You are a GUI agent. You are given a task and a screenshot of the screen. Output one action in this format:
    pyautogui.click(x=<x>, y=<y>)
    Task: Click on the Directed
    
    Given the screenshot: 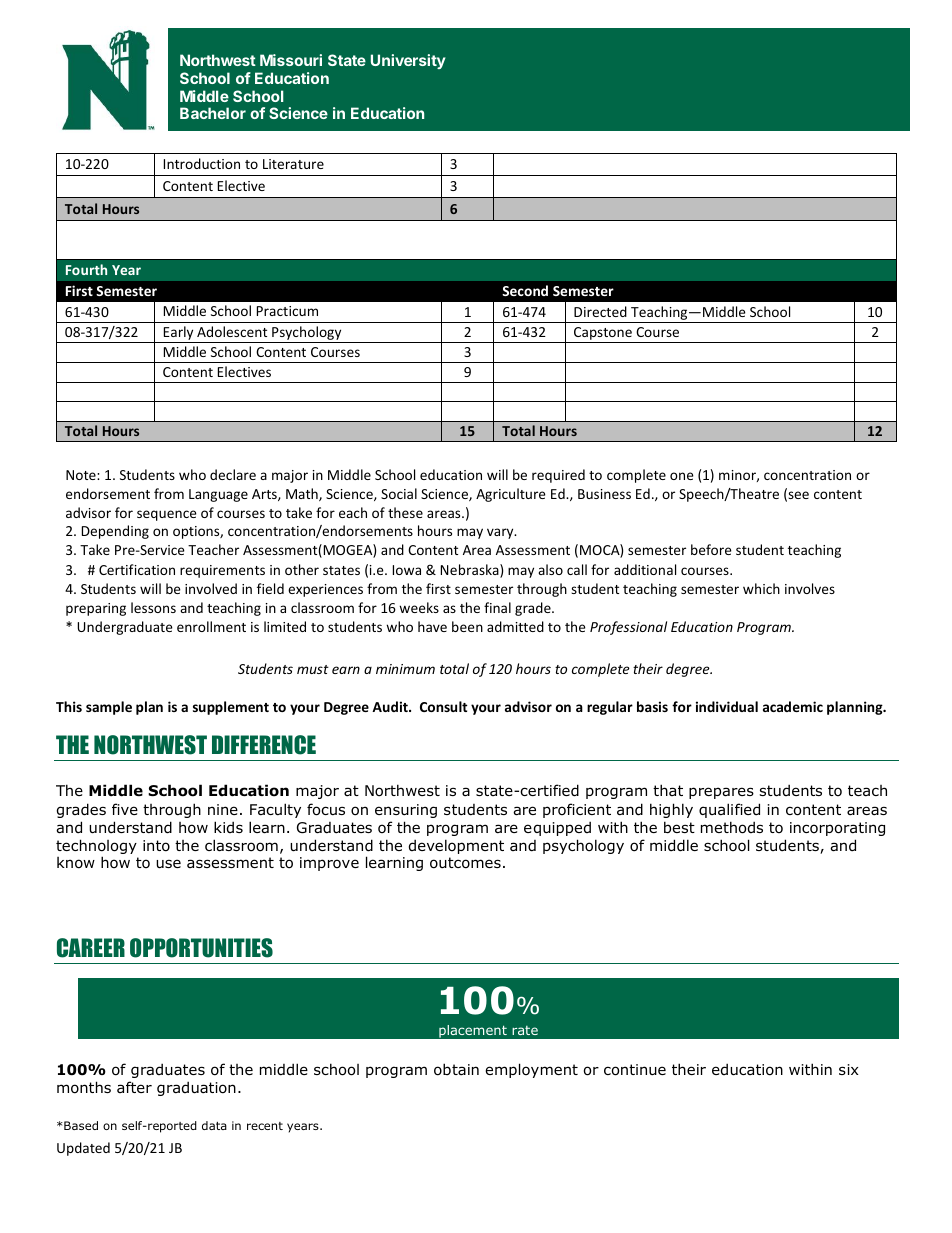 What is the action you would take?
    pyautogui.click(x=600, y=311)
